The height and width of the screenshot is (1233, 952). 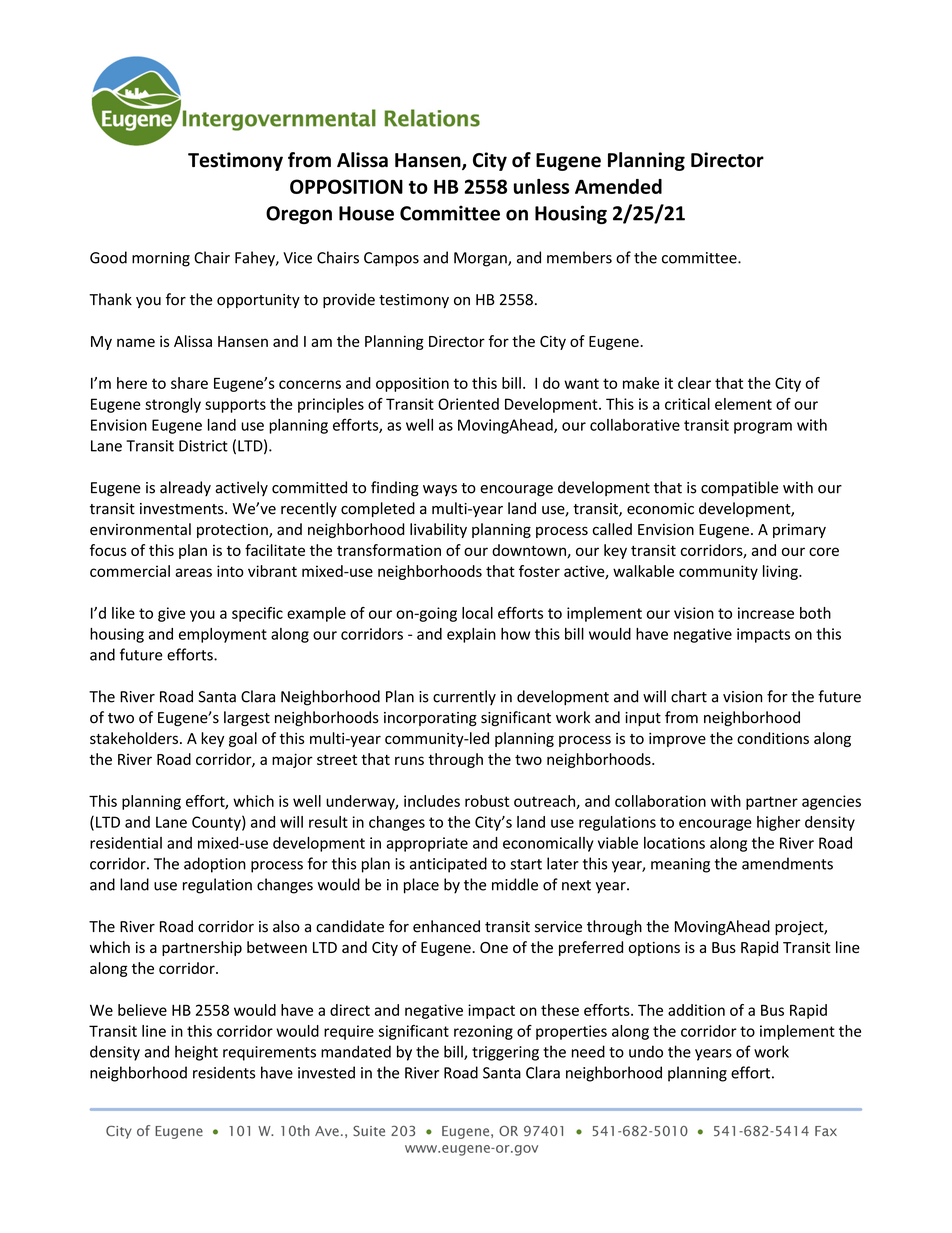 I want to click on height, so click(x=196, y=1053).
